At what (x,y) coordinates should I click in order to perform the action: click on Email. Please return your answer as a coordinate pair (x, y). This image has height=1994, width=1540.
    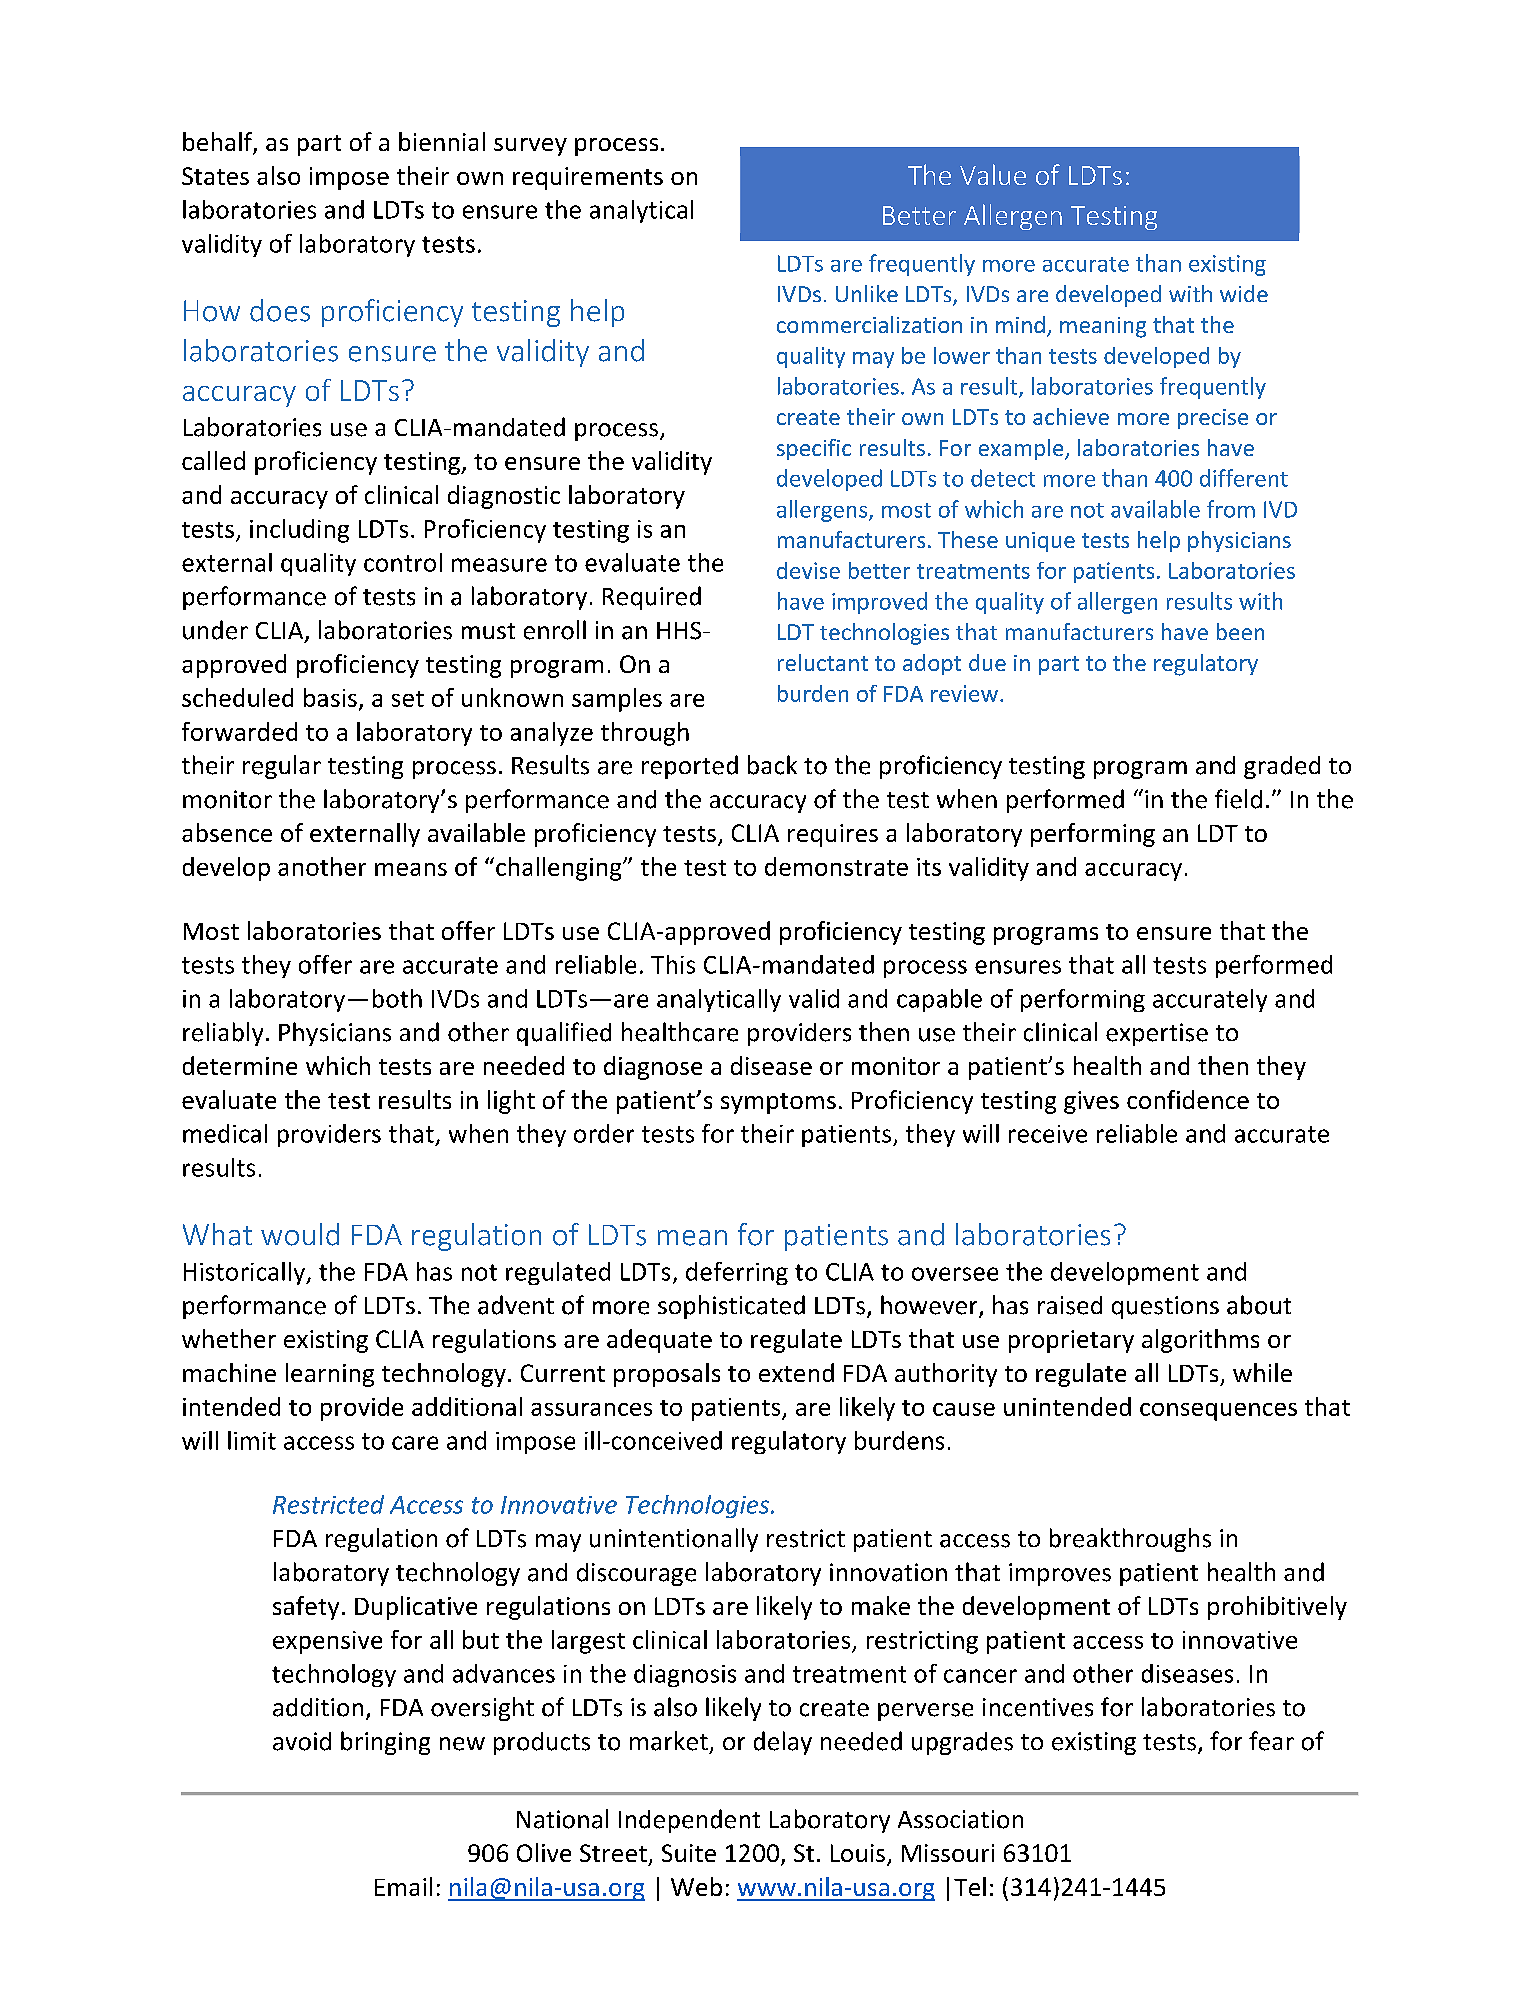
    Looking at the image, I should click on (403, 1886).
